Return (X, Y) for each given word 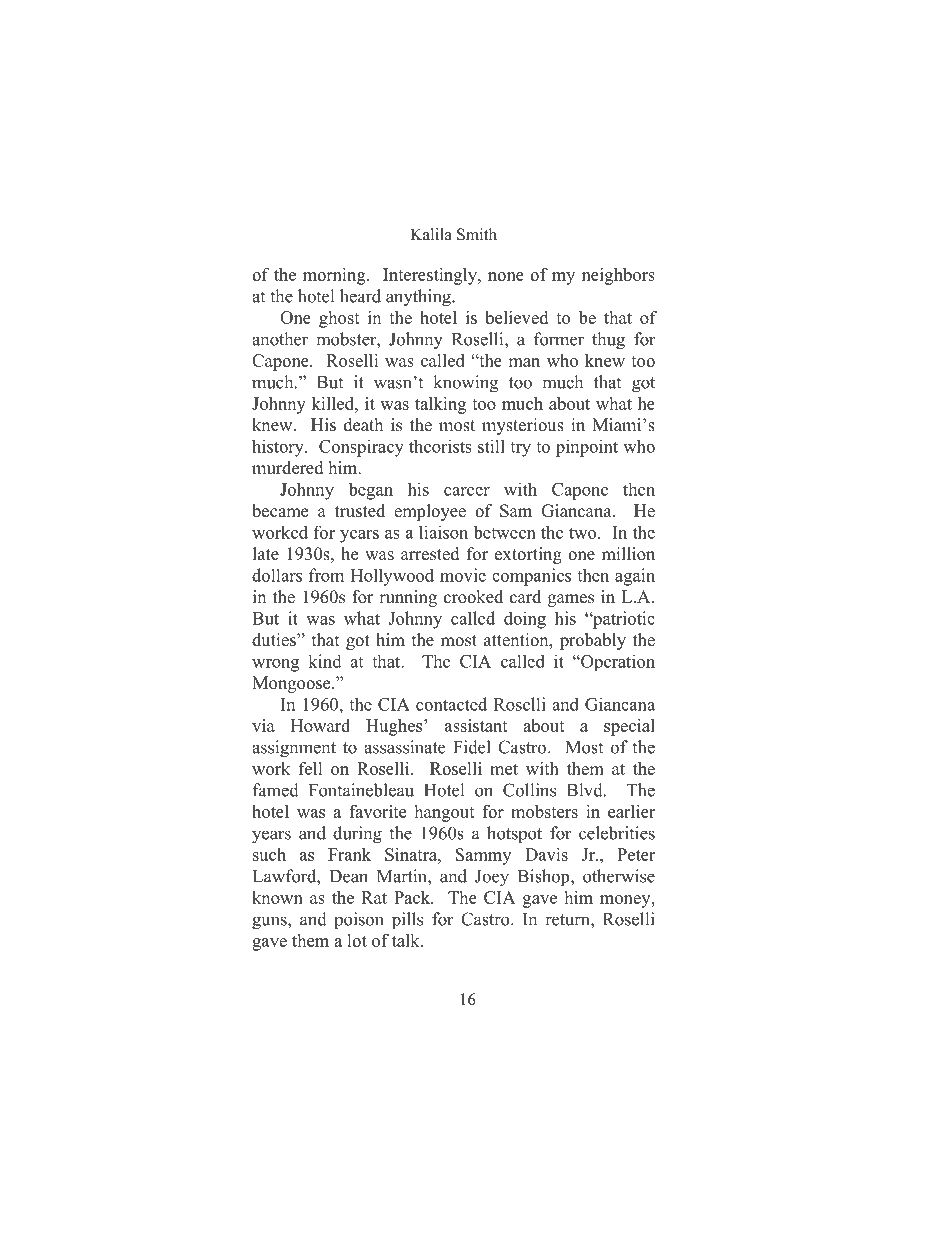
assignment (294, 749)
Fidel (472, 747)
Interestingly (431, 276)
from (326, 575)
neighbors (618, 276)
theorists (440, 446)
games (571, 600)
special (629, 727)
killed (334, 403)
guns (270, 923)
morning (335, 276)
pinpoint (587, 448)
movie (463, 575)
